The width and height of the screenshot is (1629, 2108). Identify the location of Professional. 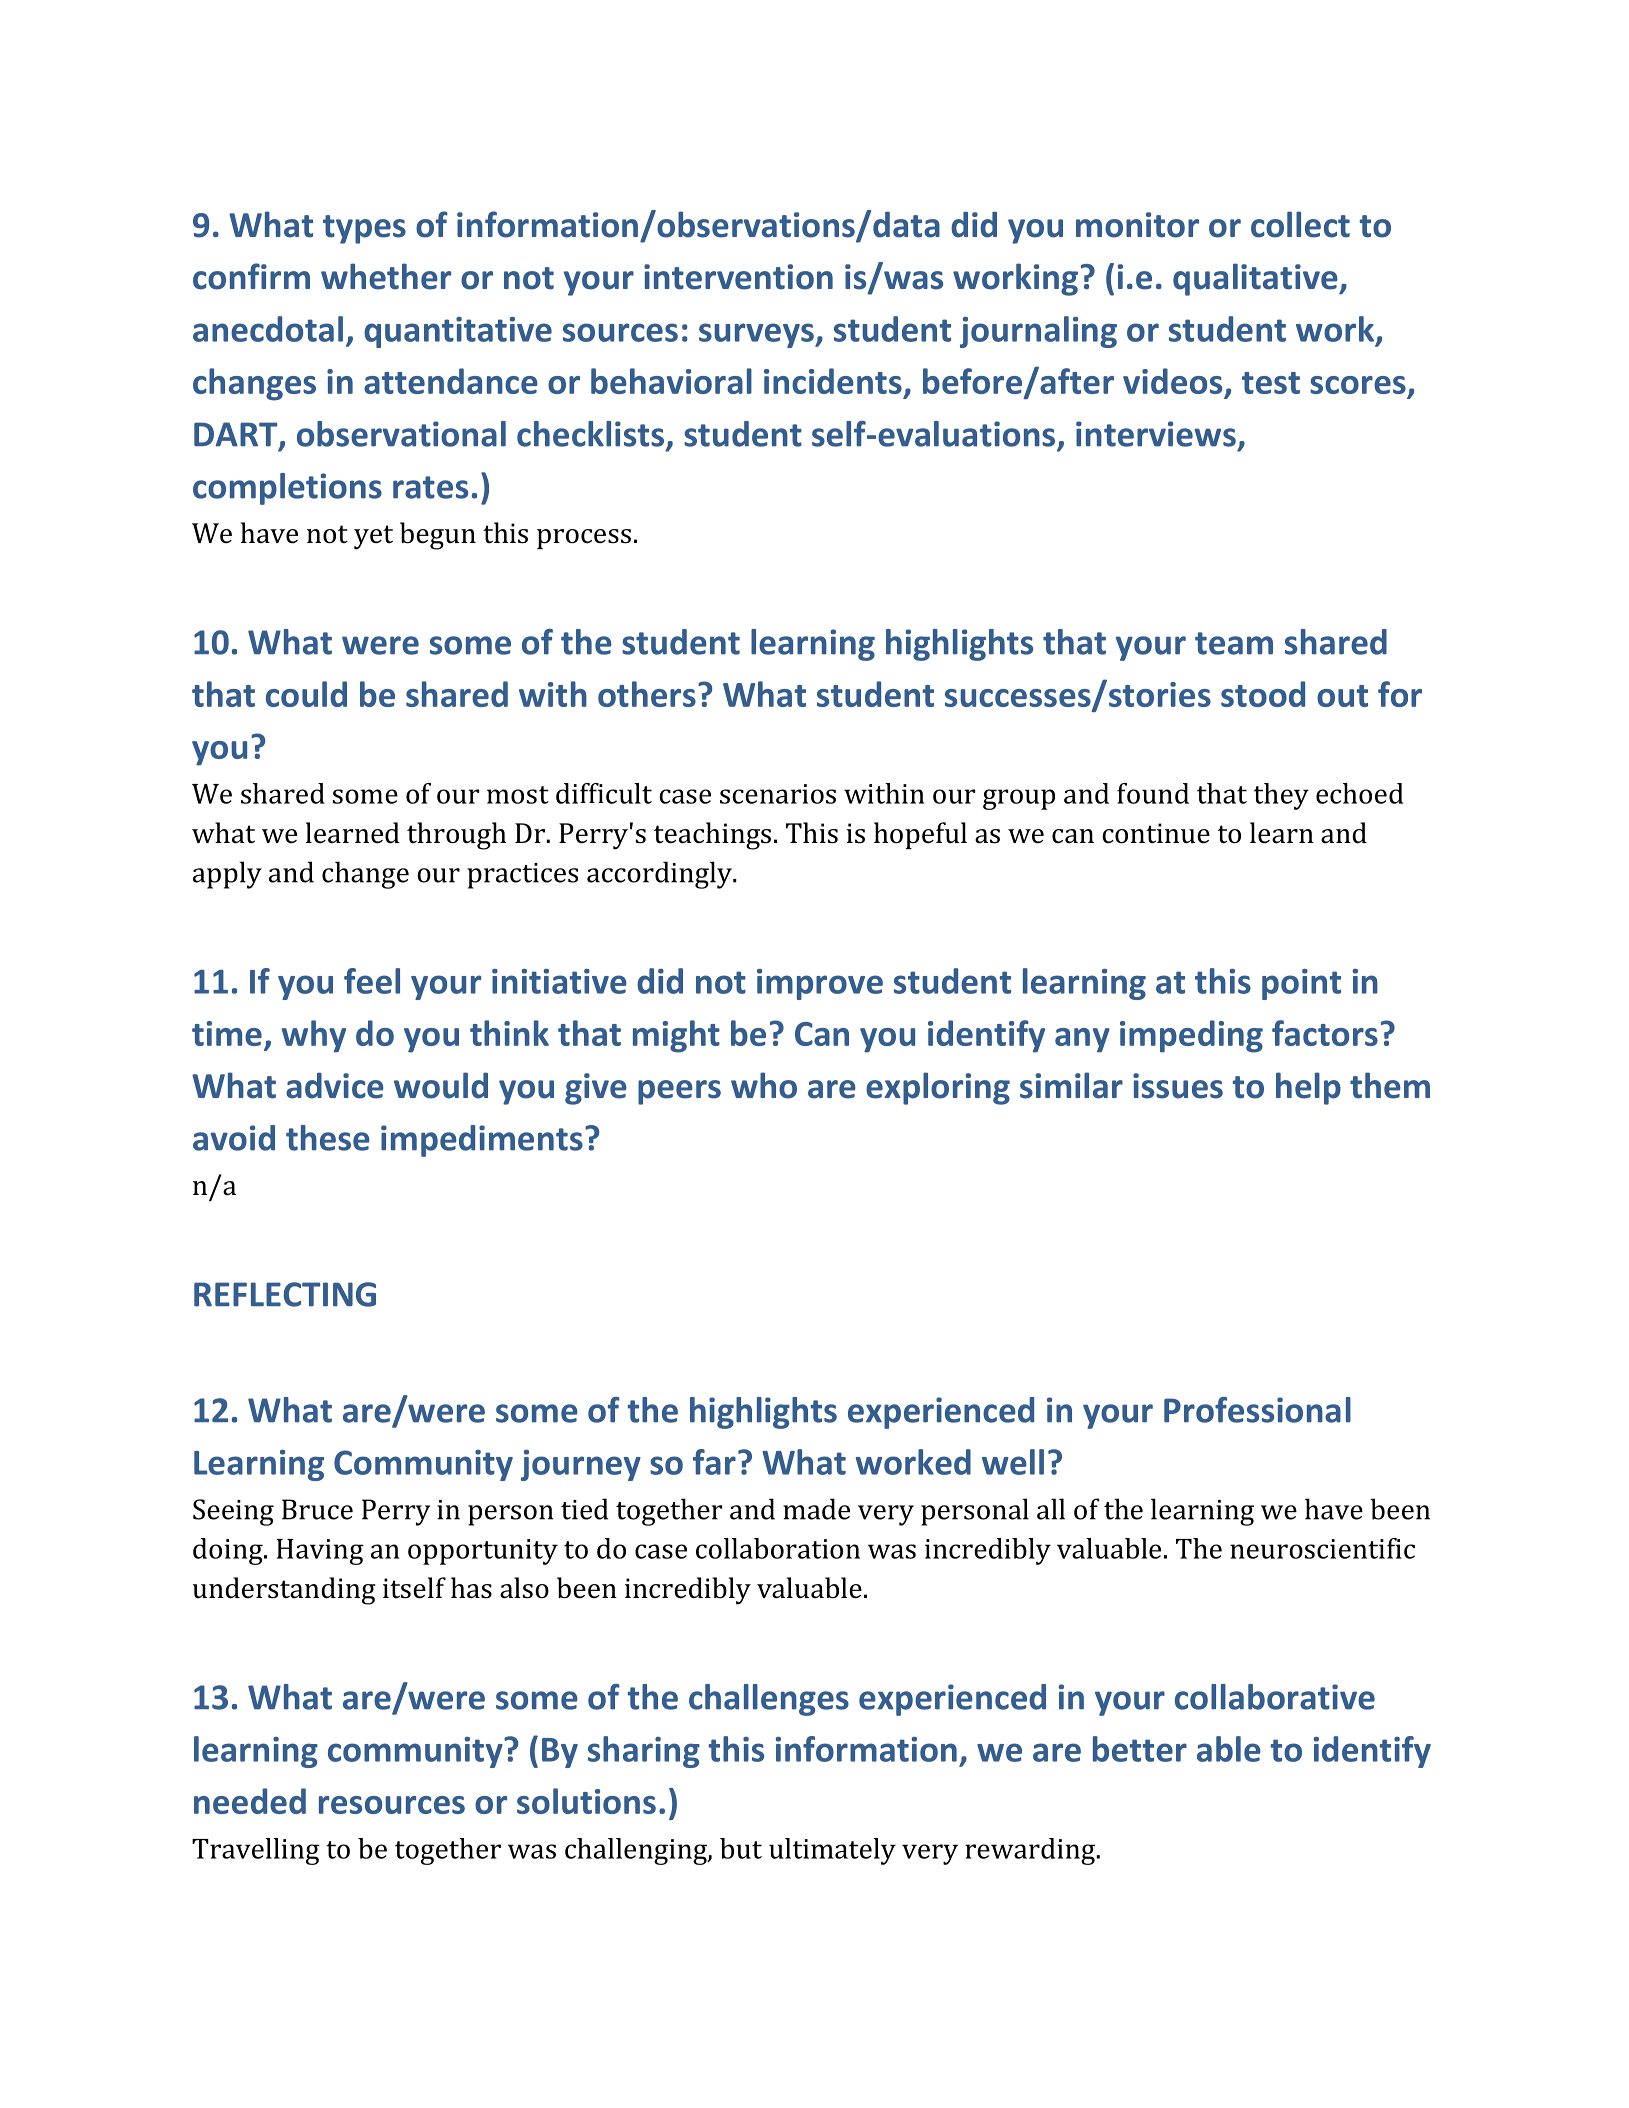
(1257, 1410).
